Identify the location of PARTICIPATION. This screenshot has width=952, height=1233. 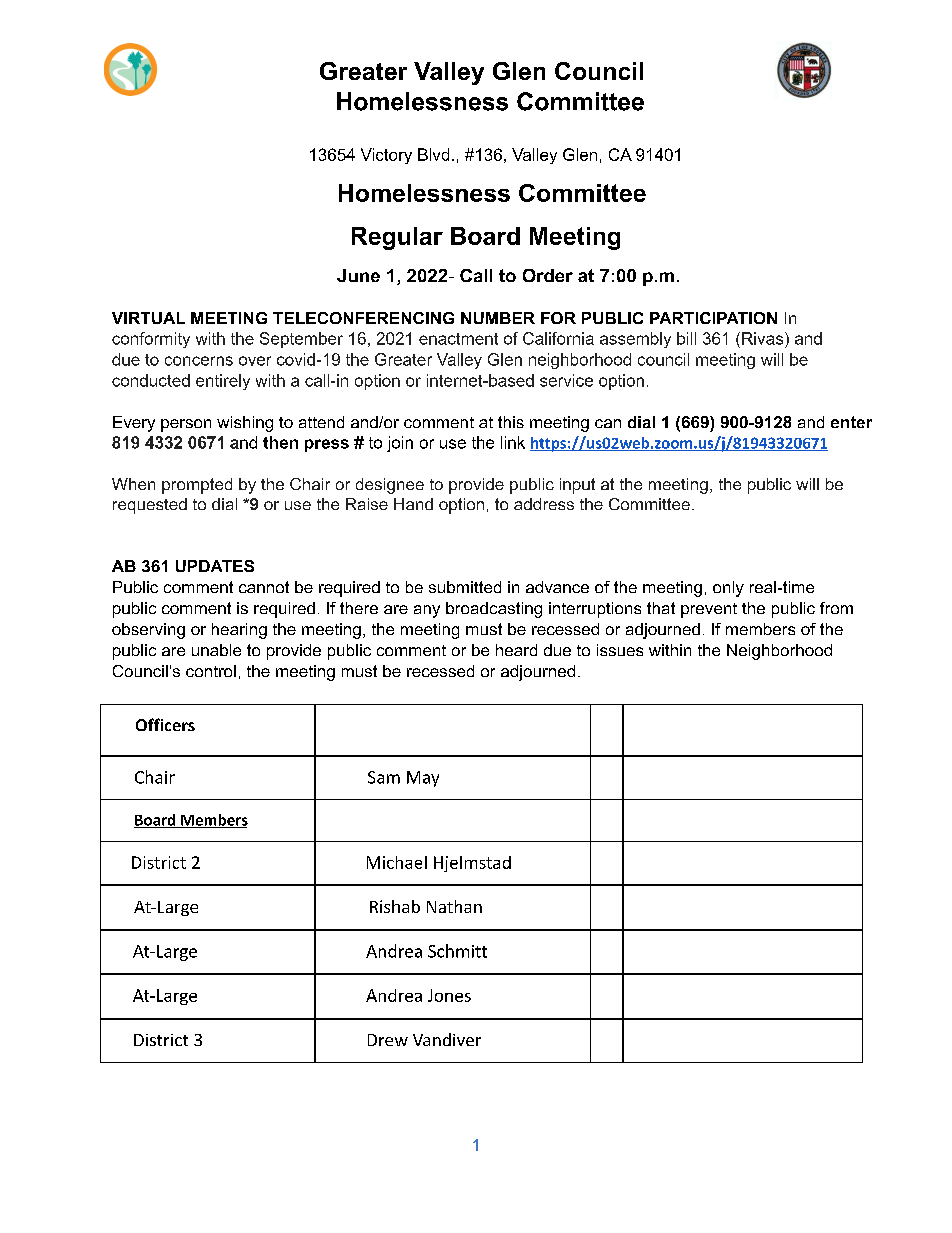
(713, 318).
